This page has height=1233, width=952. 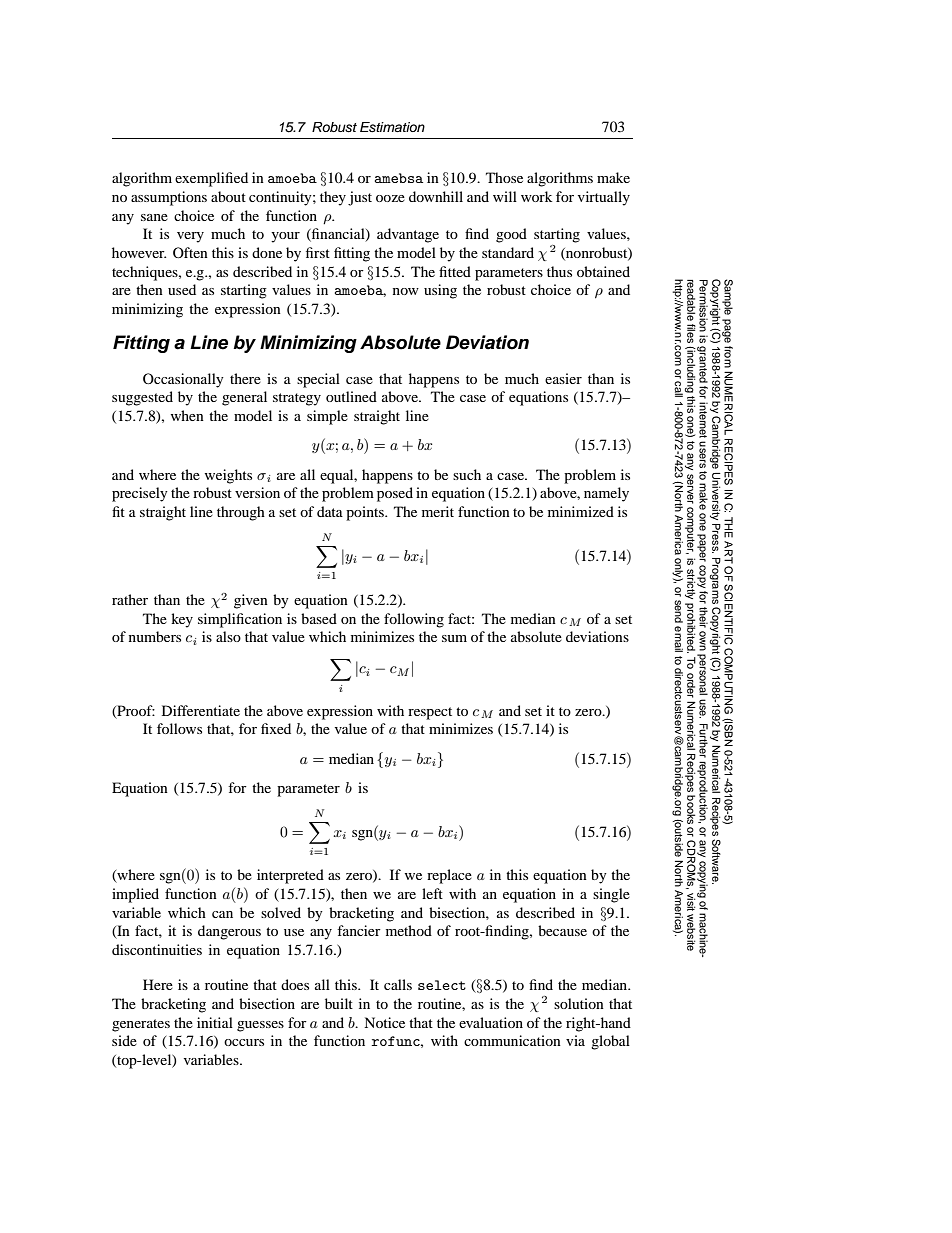 I want to click on Notice, so click(x=384, y=1022).
